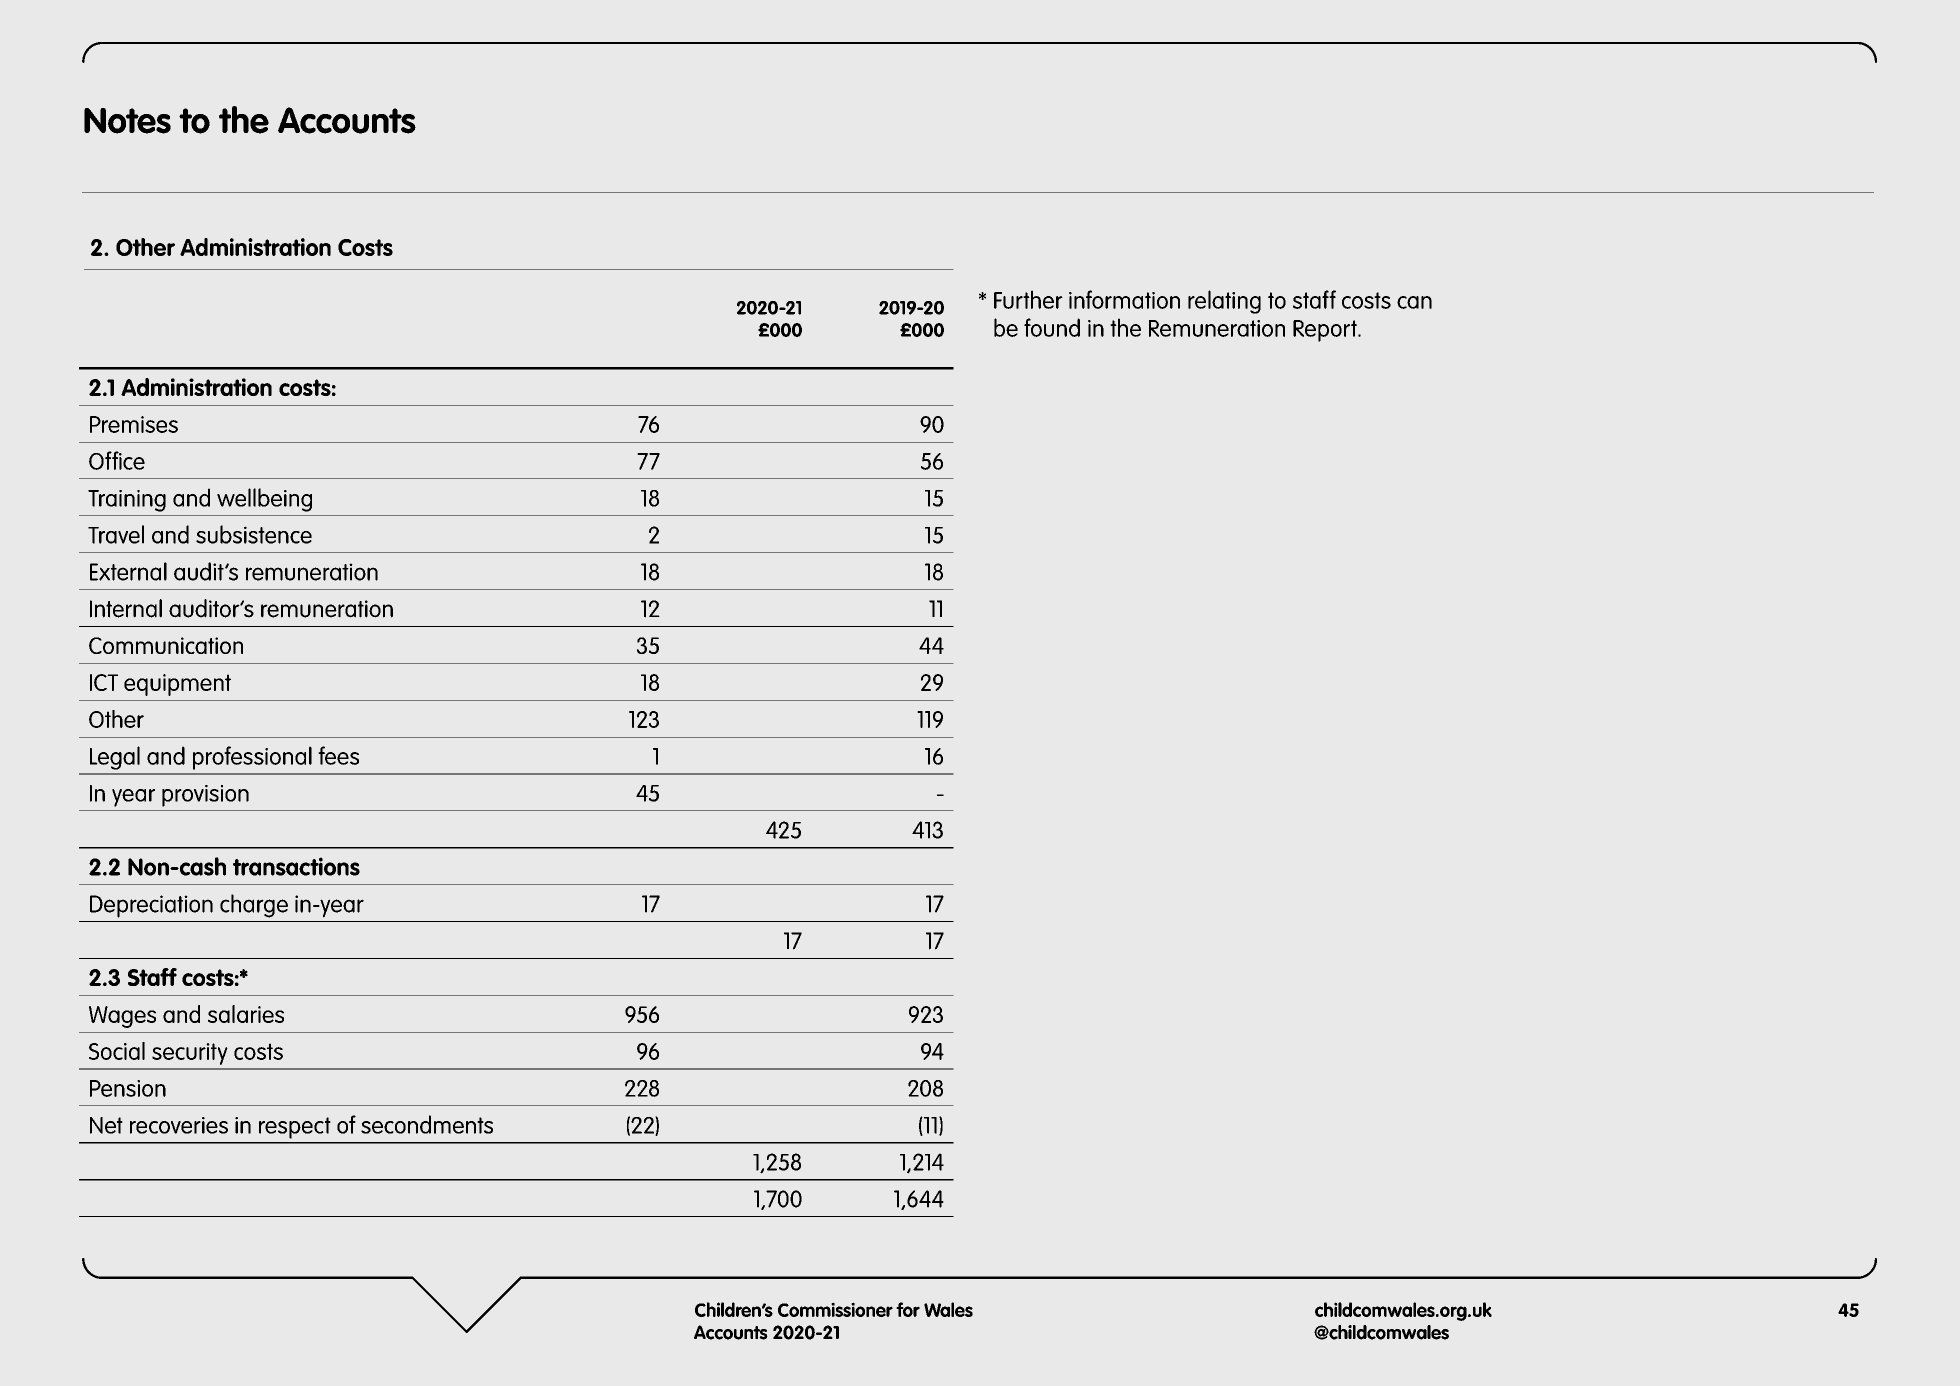  What do you see at coordinates (1028, 299) in the screenshot?
I see `Further` at bounding box center [1028, 299].
